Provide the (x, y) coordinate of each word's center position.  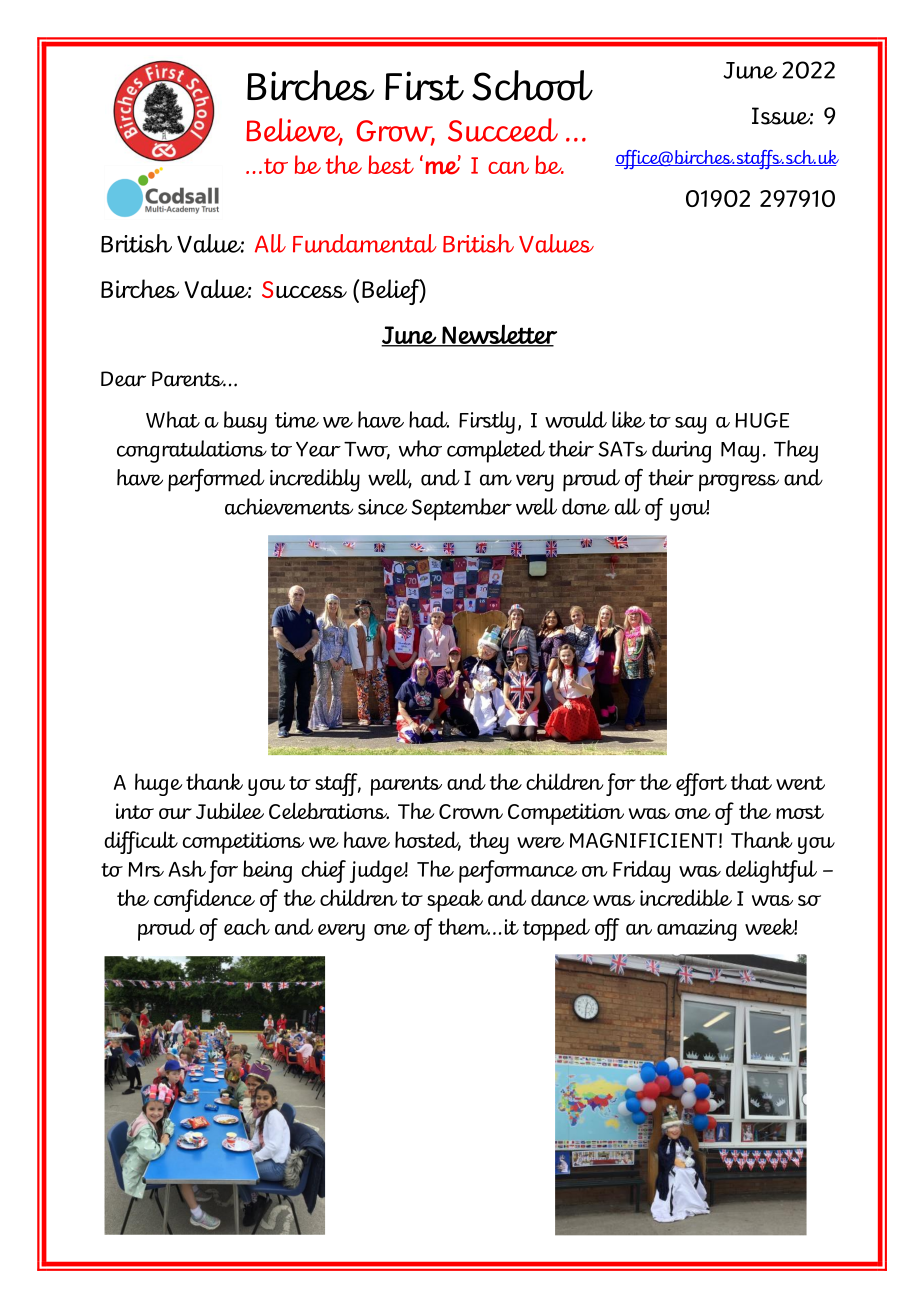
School (532, 85)
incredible (686, 897)
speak (455, 900)
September (462, 509)
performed (216, 480)
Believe (294, 131)
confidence (204, 900)
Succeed (503, 130)
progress (739, 483)
